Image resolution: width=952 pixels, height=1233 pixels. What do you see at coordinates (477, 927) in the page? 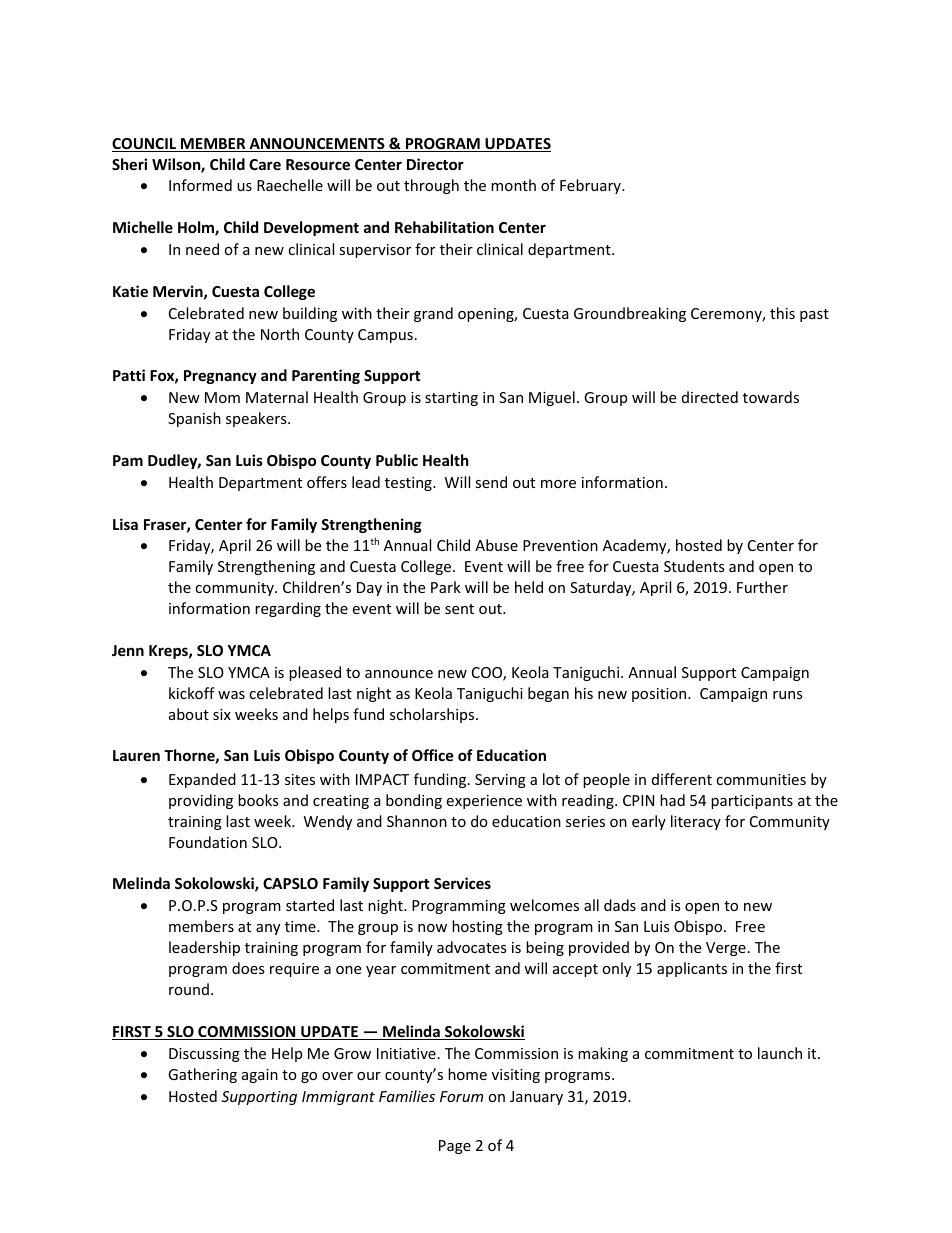
I see `hosting` at bounding box center [477, 927].
